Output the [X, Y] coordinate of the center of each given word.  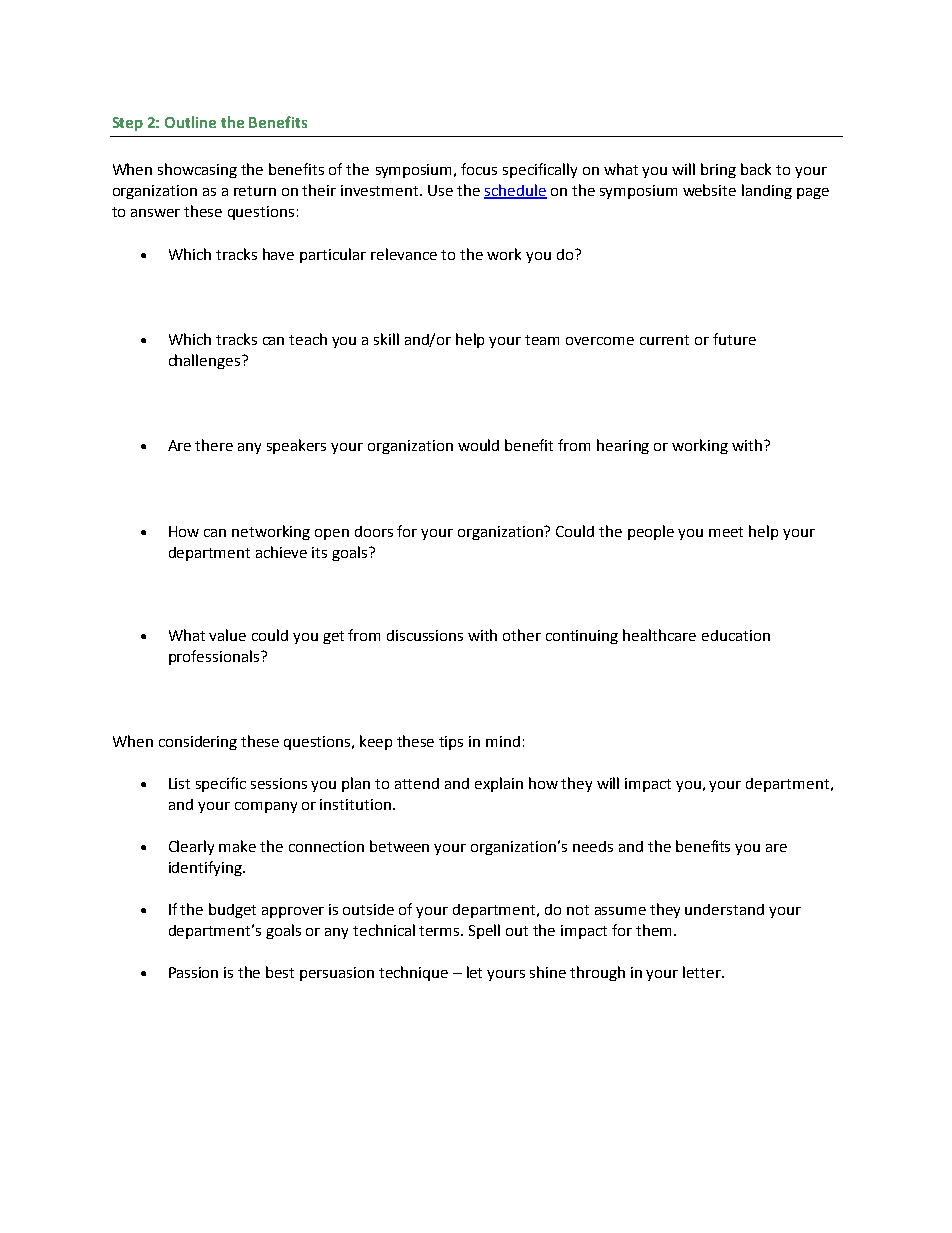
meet [726, 532]
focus [479, 169]
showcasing [197, 170]
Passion [193, 972]
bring [718, 170]
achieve [281, 552]
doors [374, 531]
